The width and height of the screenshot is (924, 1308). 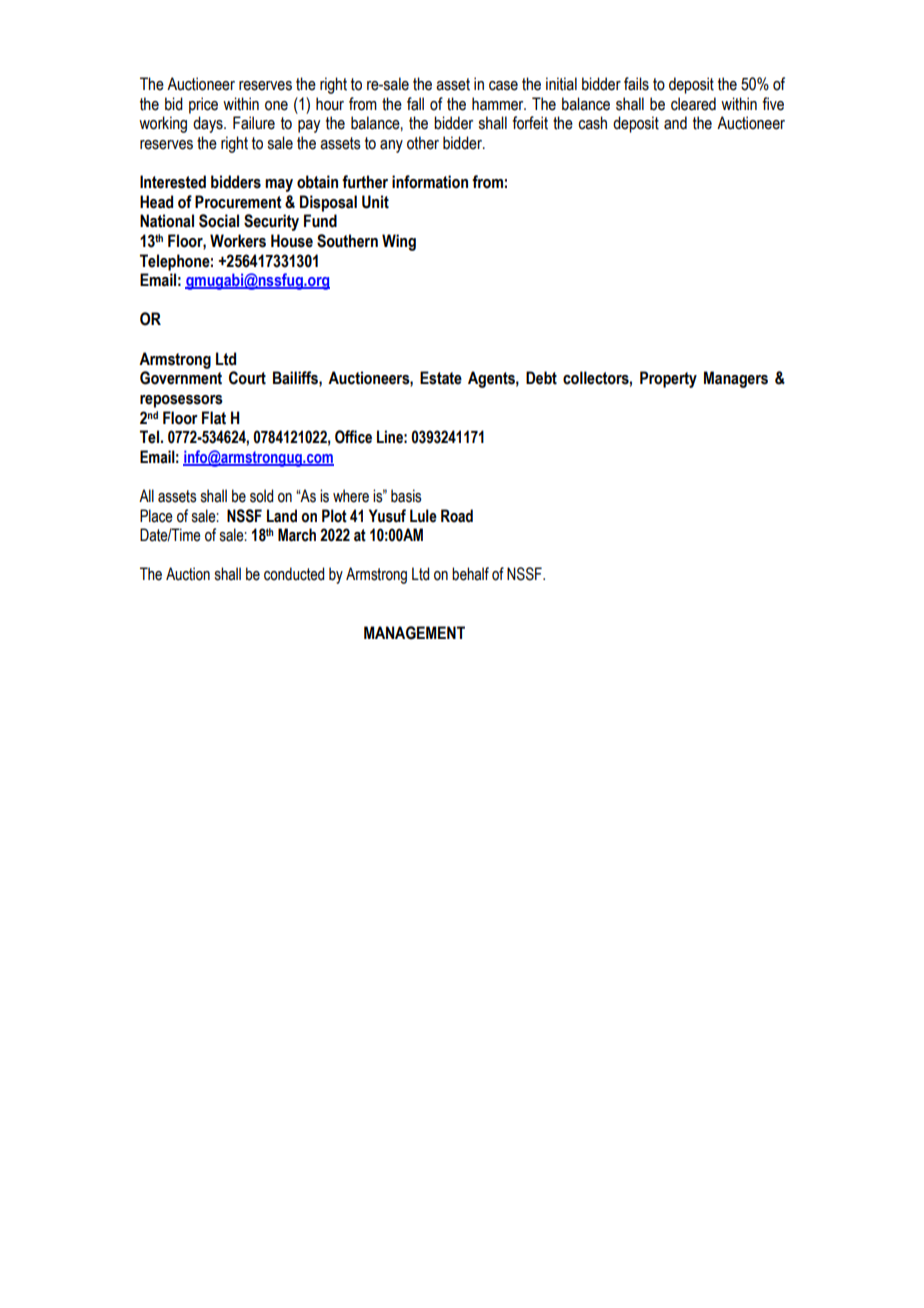 What do you see at coordinates (214, 418) in the screenshot?
I see `Flat` at bounding box center [214, 418].
